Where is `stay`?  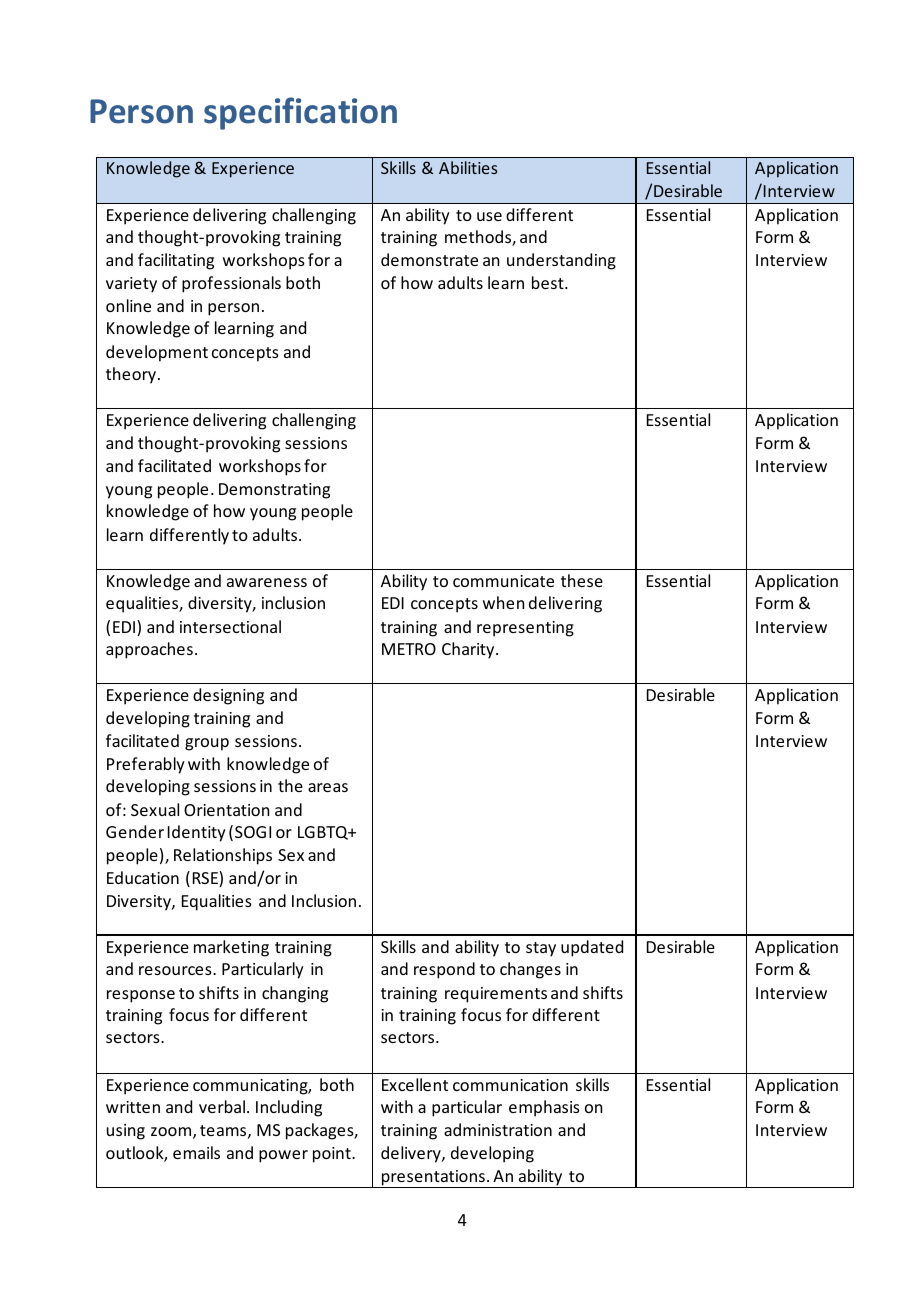
stay is located at coordinates (541, 949).
